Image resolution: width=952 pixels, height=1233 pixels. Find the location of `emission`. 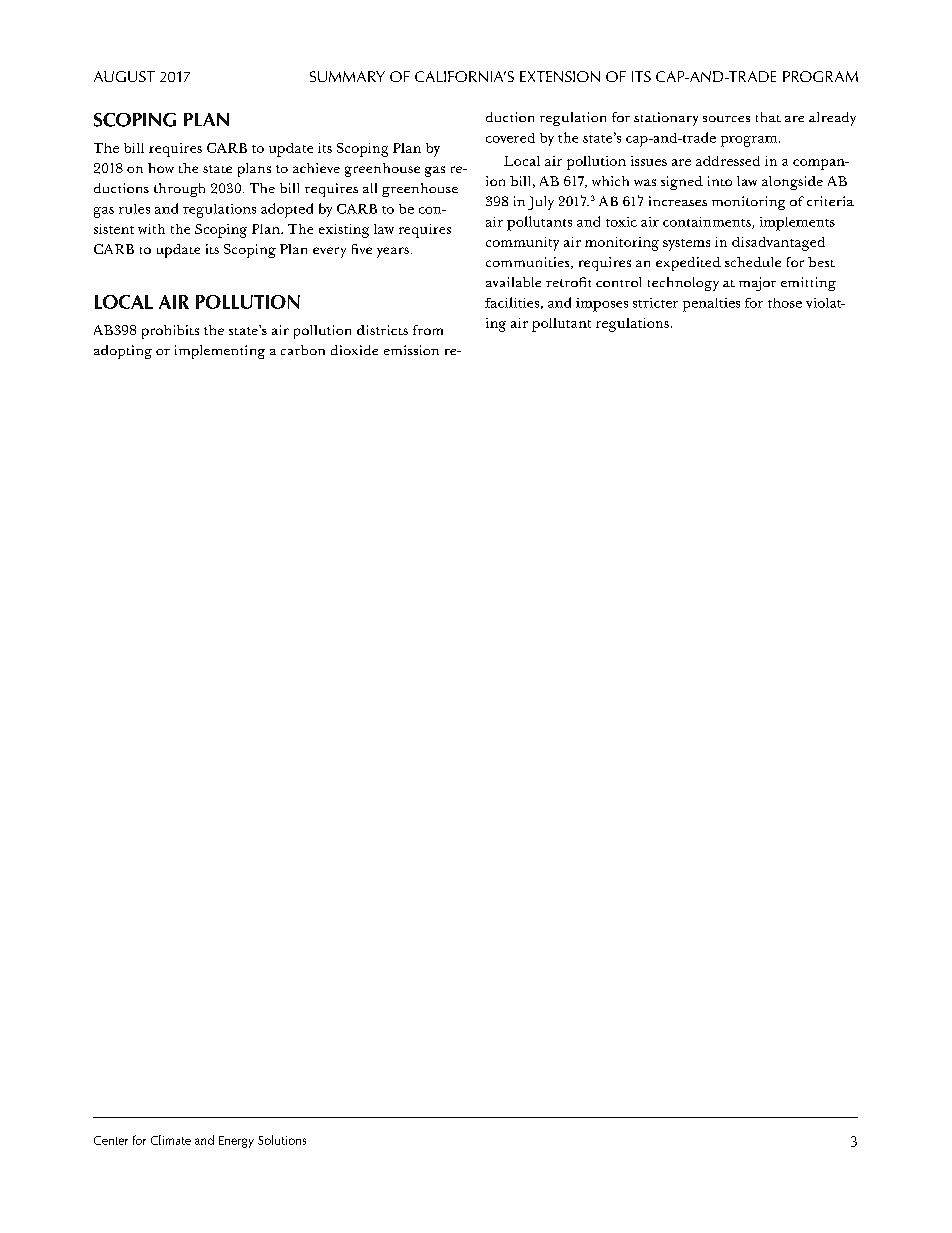

emission is located at coordinates (411, 350).
